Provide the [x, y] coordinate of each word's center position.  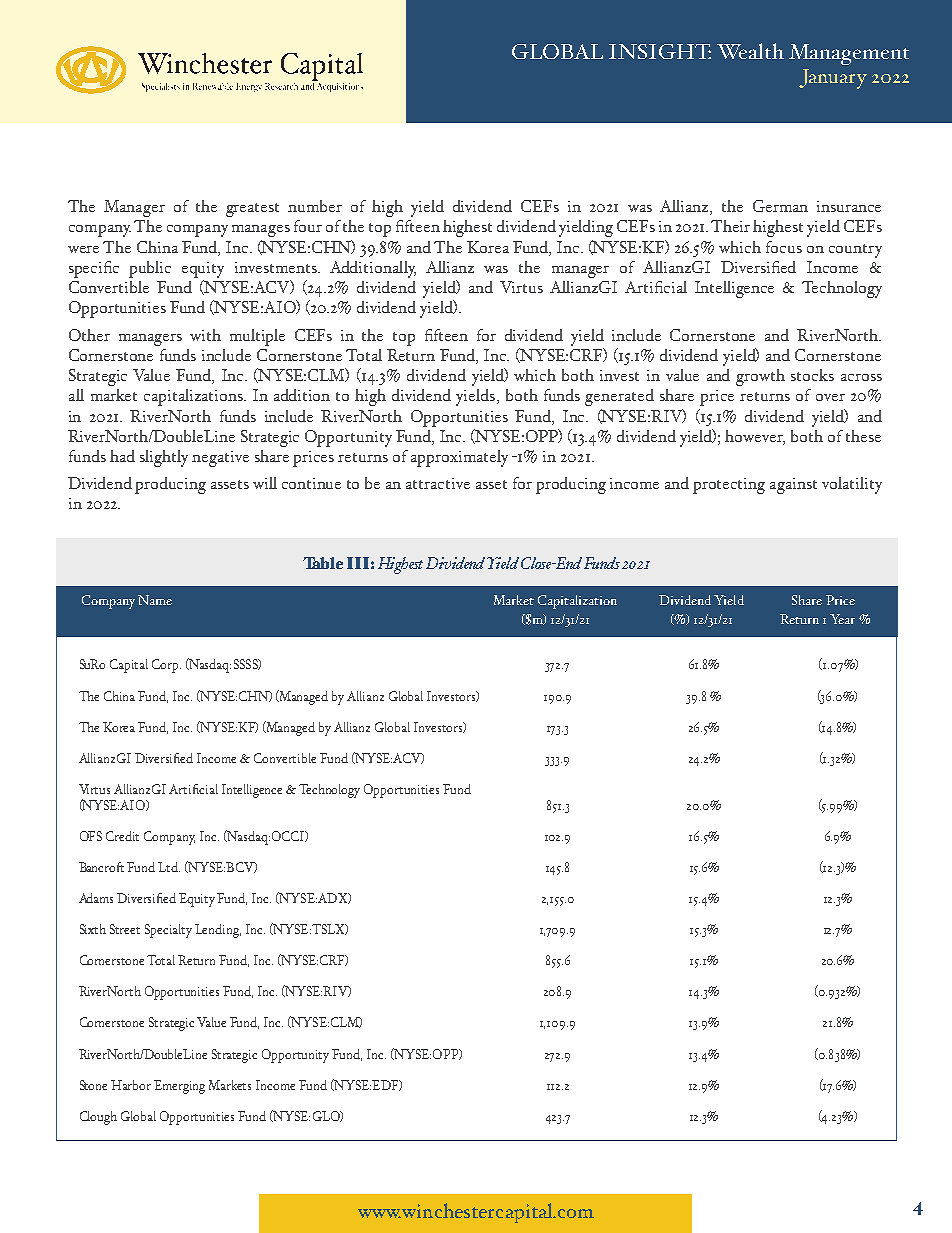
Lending [218, 931]
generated [619, 397]
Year [842, 619]
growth [760, 377]
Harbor [131, 1085]
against [793, 486]
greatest [252, 210]
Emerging [179, 1087]
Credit [122, 836]
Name [155, 600]
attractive [438, 483]
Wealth [750, 51]
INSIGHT [660, 51]
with [205, 335]
